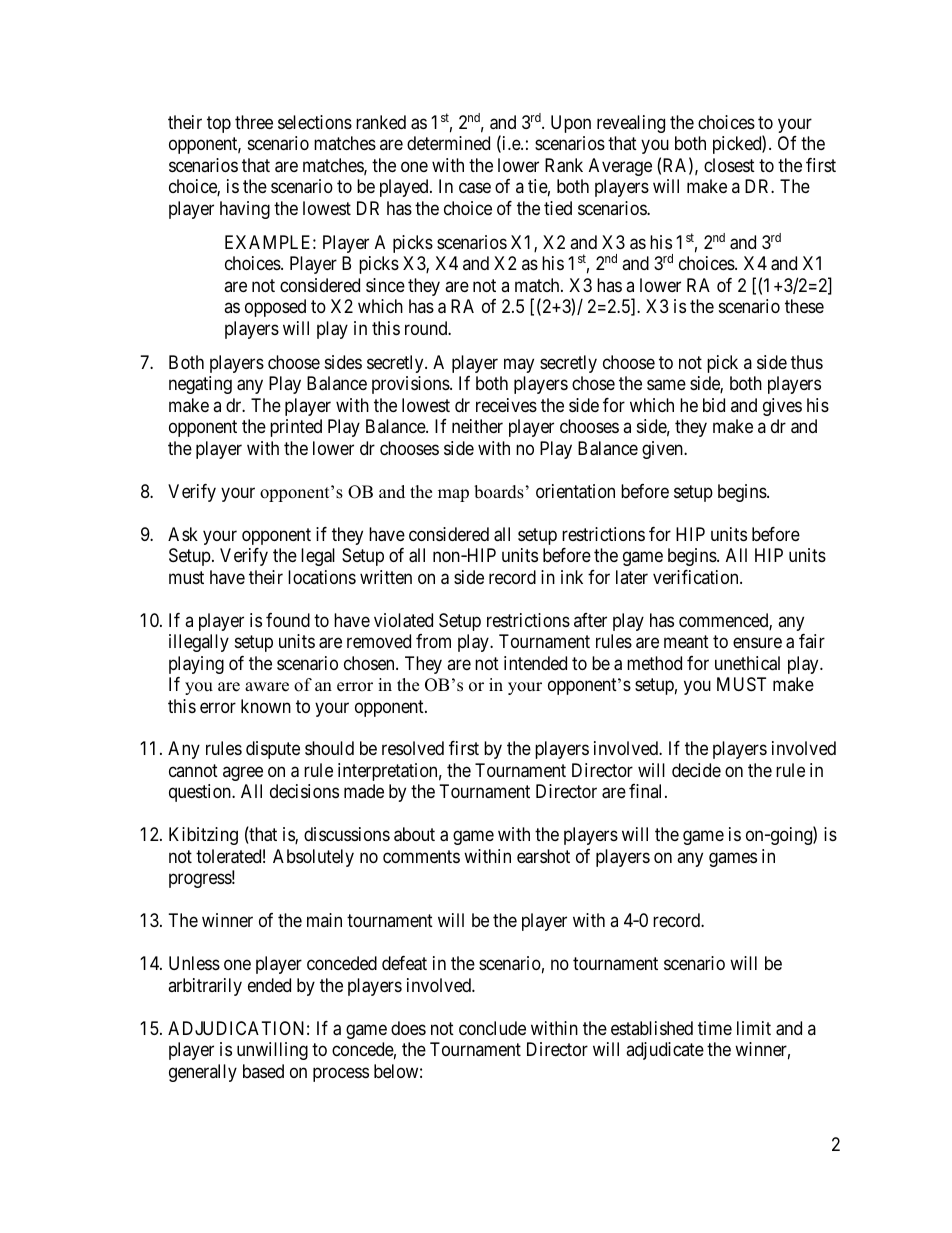 This page has height=1233, width=952. What do you see at coordinates (697, 577) in the page?
I see `verification` at bounding box center [697, 577].
